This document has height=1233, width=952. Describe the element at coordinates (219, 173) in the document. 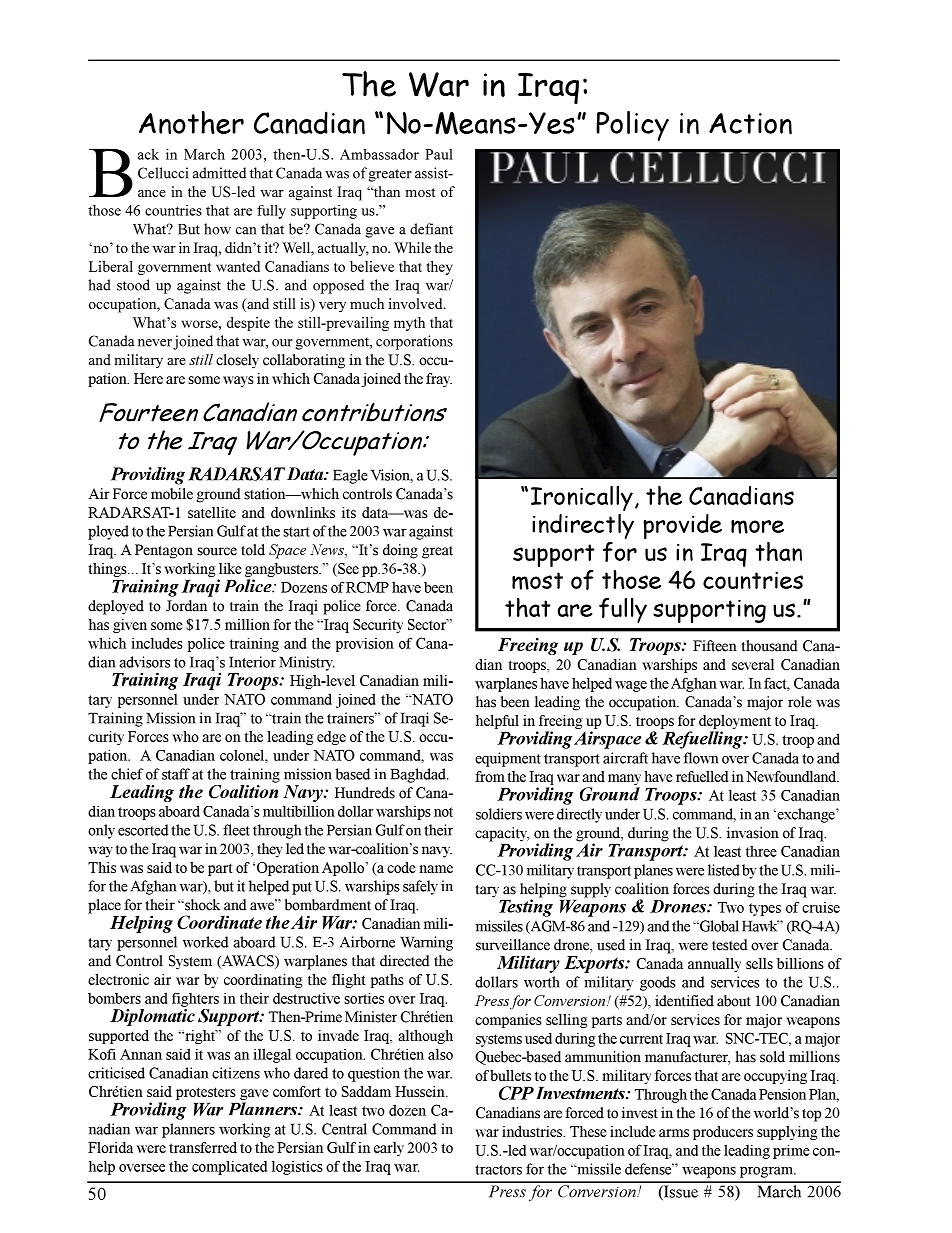

I see `admitted` at that location.
